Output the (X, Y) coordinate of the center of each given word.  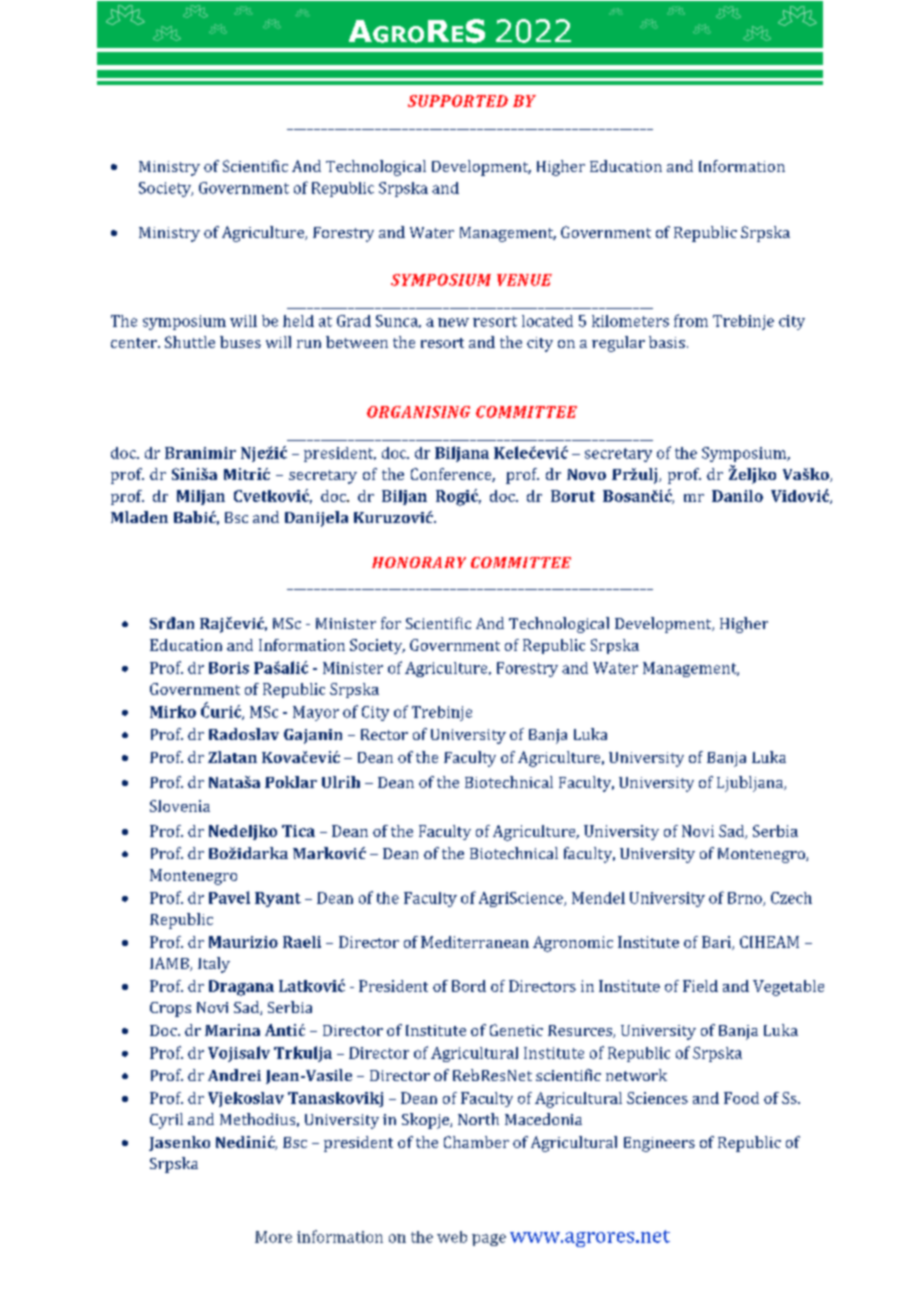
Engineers (659, 1144)
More (273, 1237)
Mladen (139, 517)
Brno (746, 899)
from (691, 320)
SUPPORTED (458, 101)
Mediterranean (475, 942)
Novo (586, 474)
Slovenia (180, 806)
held (298, 321)
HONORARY (419, 562)
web (452, 1237)
